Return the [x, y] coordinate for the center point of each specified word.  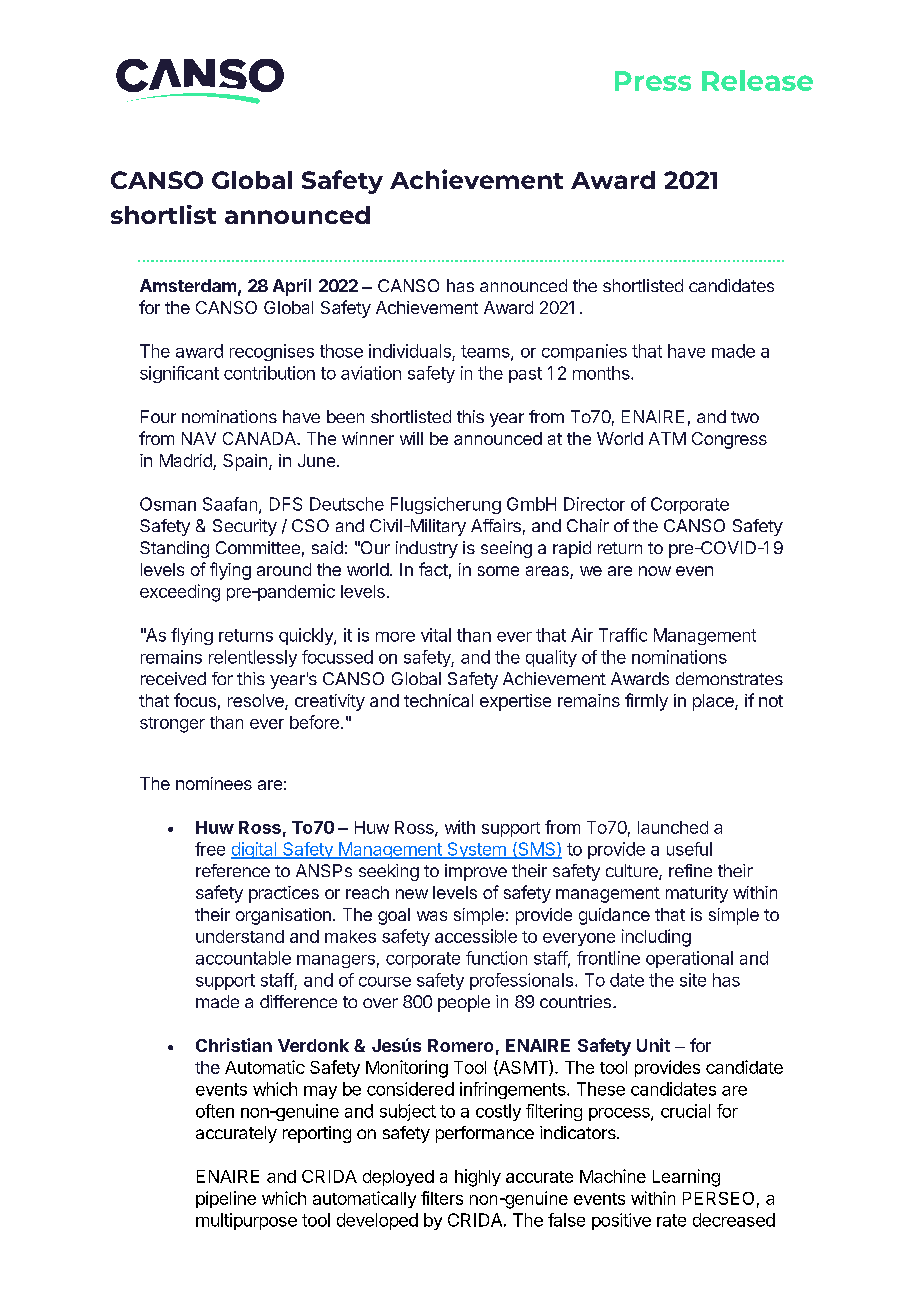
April [292, 287]
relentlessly [253, 658]
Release [757, 80]
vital [436, 635]
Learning [686, 1178]
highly [478, 1178]
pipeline [226, 1199]
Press [653, 81]
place [714, 702]
